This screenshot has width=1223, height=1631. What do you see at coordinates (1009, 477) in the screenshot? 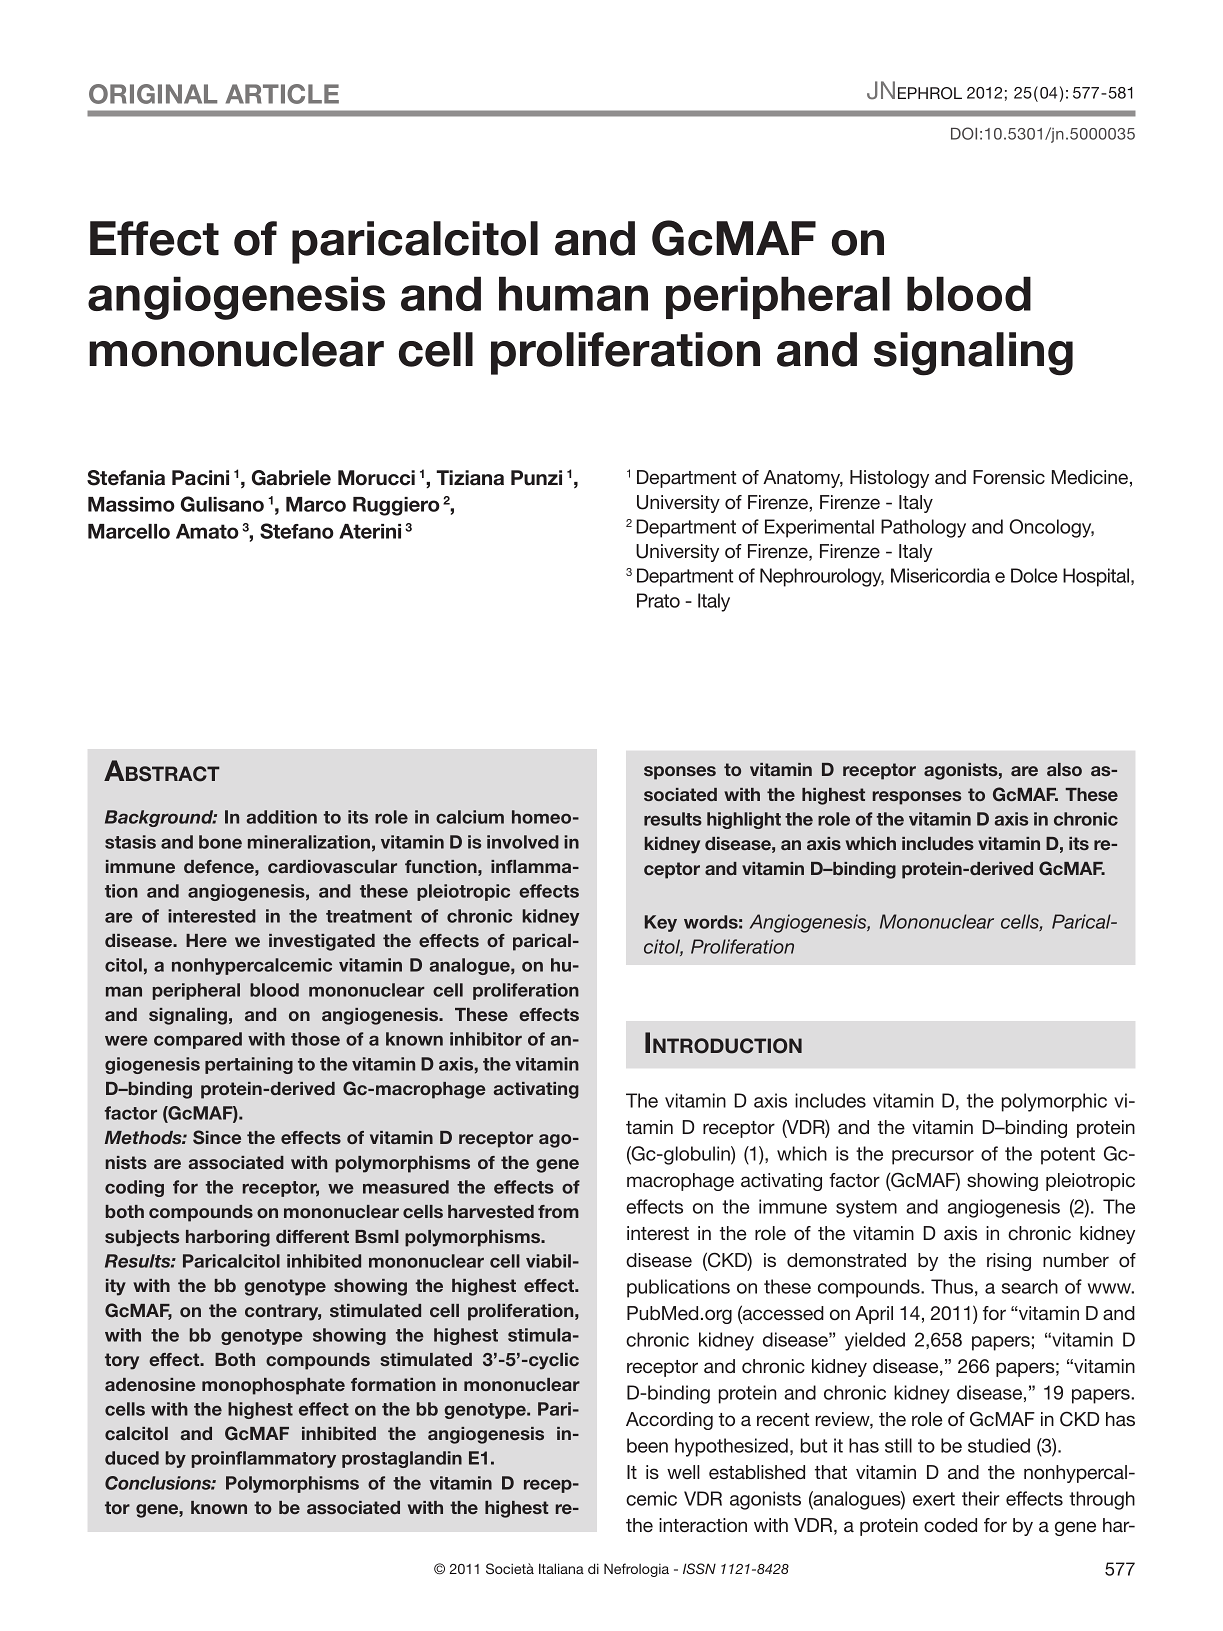
I see `Forensic` at bounding box center [1009, 477].
